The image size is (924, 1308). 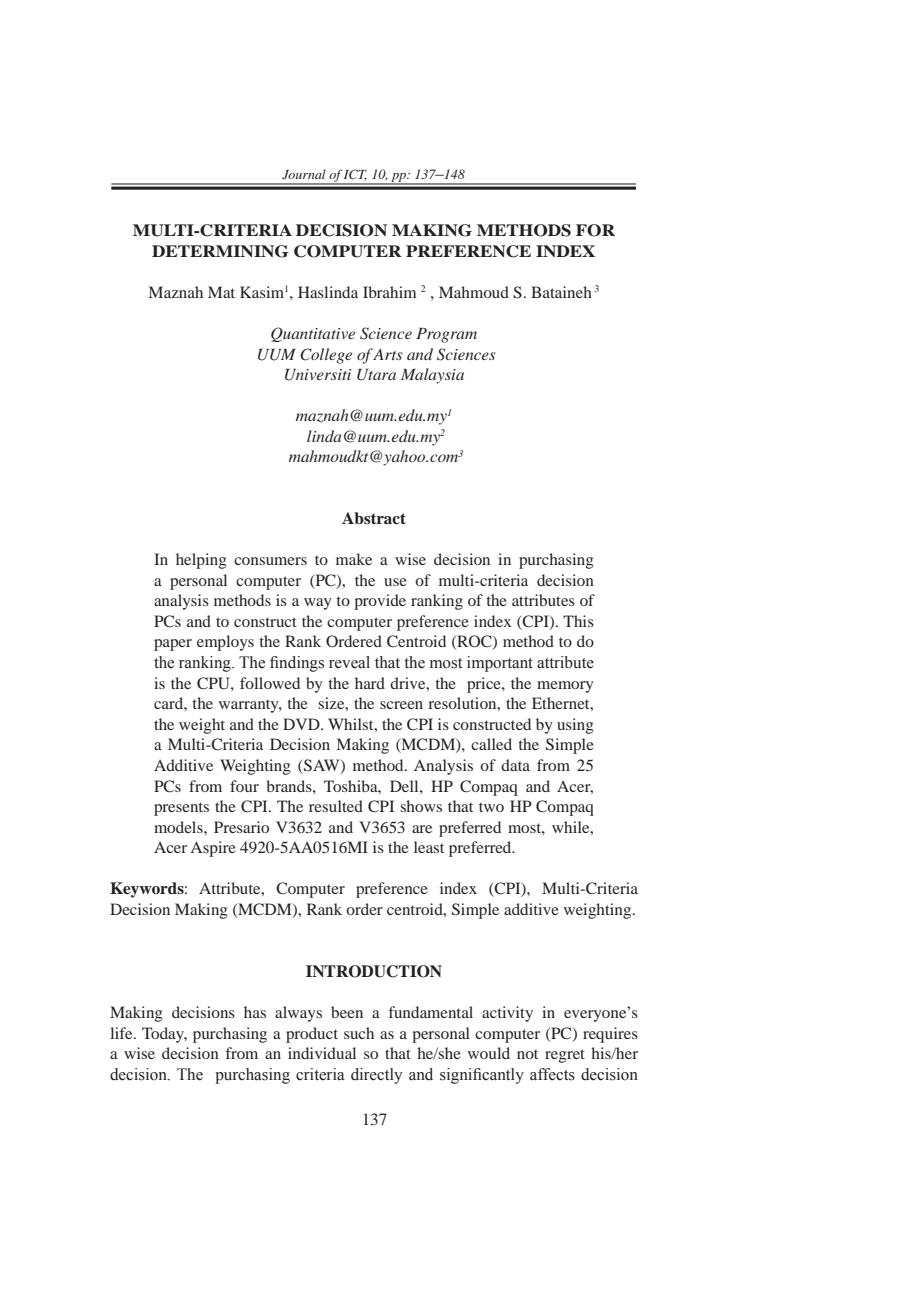 I want to click on provide, so click(x=380, y=602).
